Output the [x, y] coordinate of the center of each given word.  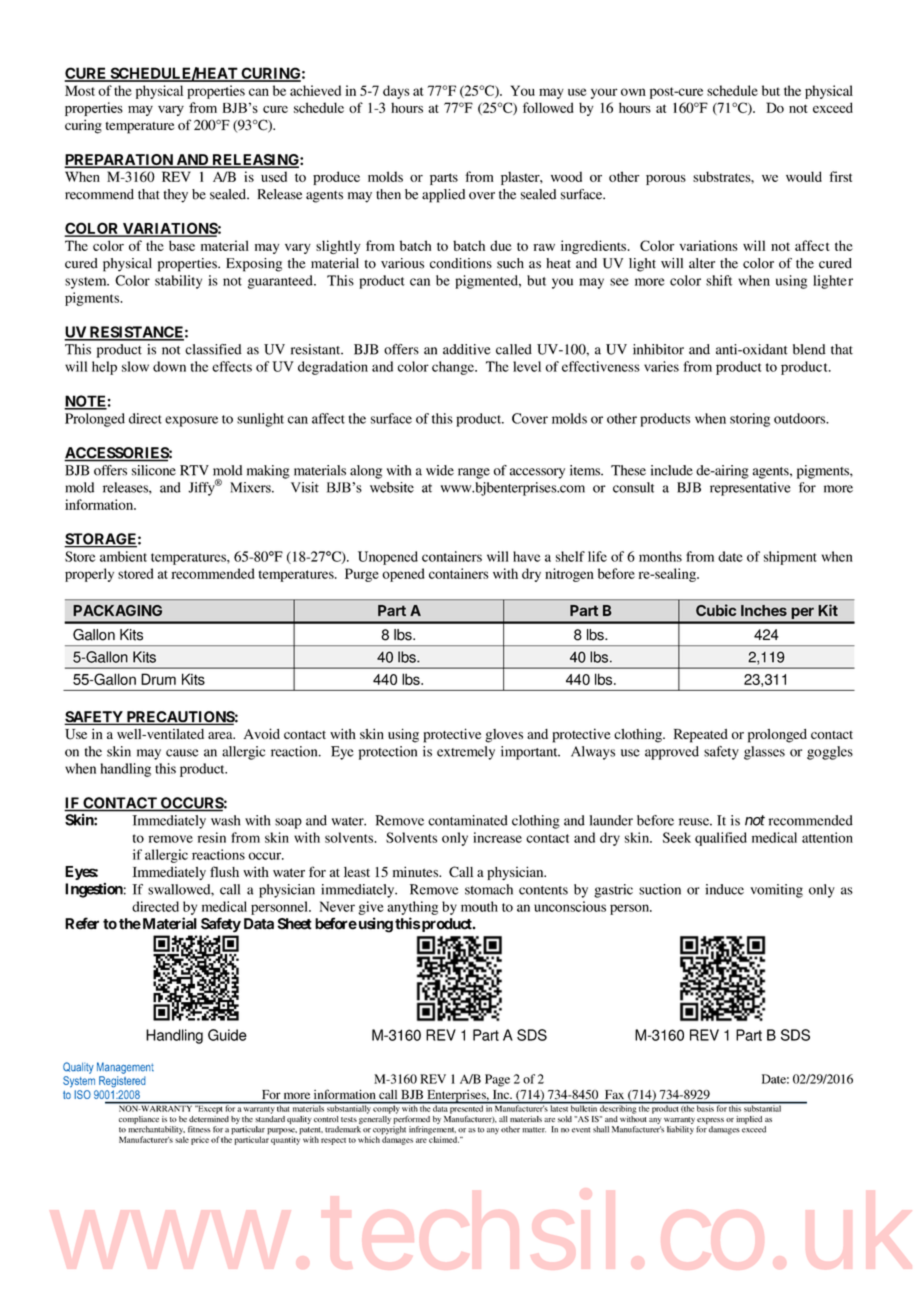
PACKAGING [117, 610]
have [527, 556]
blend [809, 349]
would [804, 176]
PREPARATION [119, 161]
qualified [721, 839]
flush [224, 871]
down [169, 366]
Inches [764, 610]
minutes [417, 871]
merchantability [156, 1131]
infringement [432, 1131]
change [454, 368]
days [396, 92]
